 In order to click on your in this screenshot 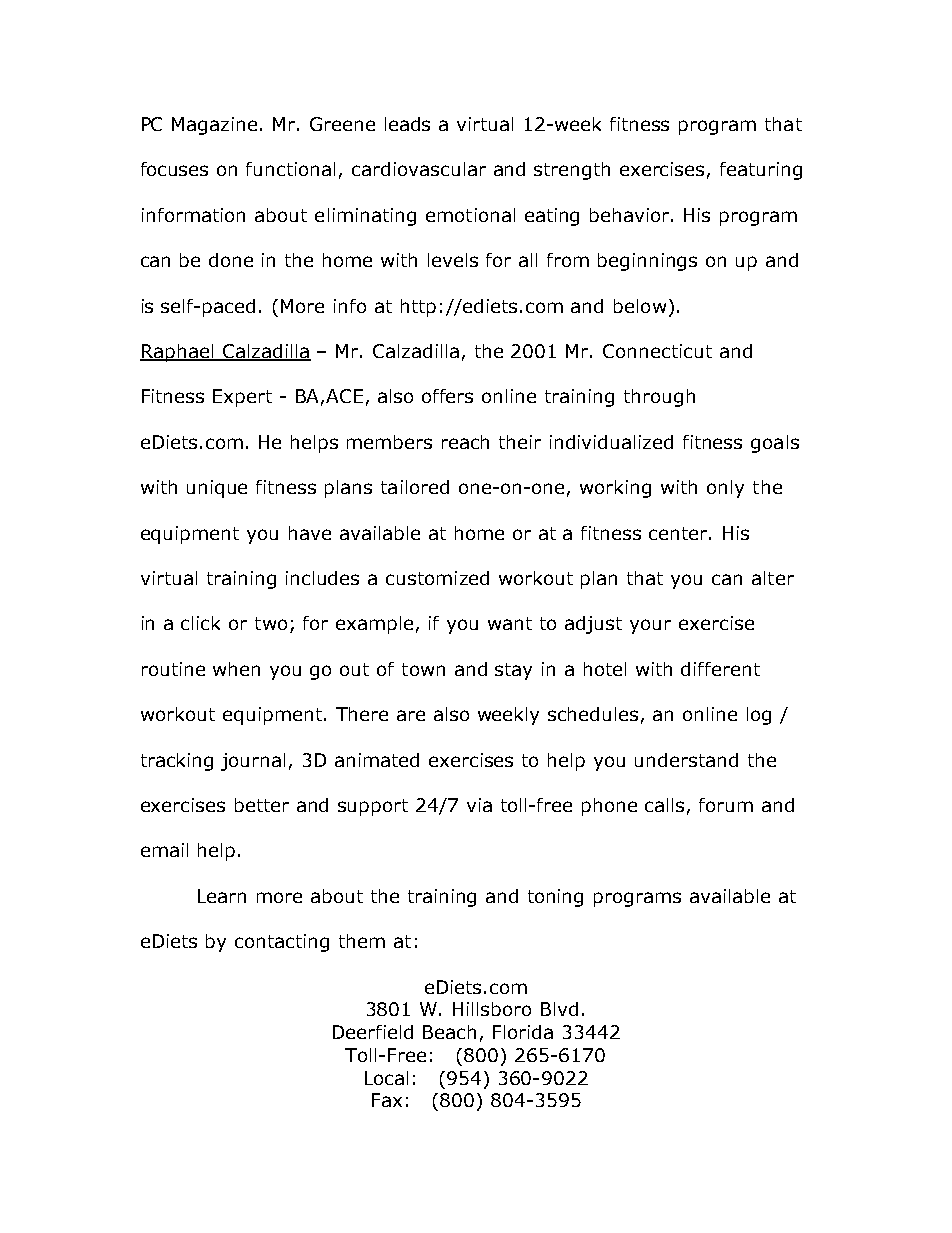, I will do `click(650, 626)`.
